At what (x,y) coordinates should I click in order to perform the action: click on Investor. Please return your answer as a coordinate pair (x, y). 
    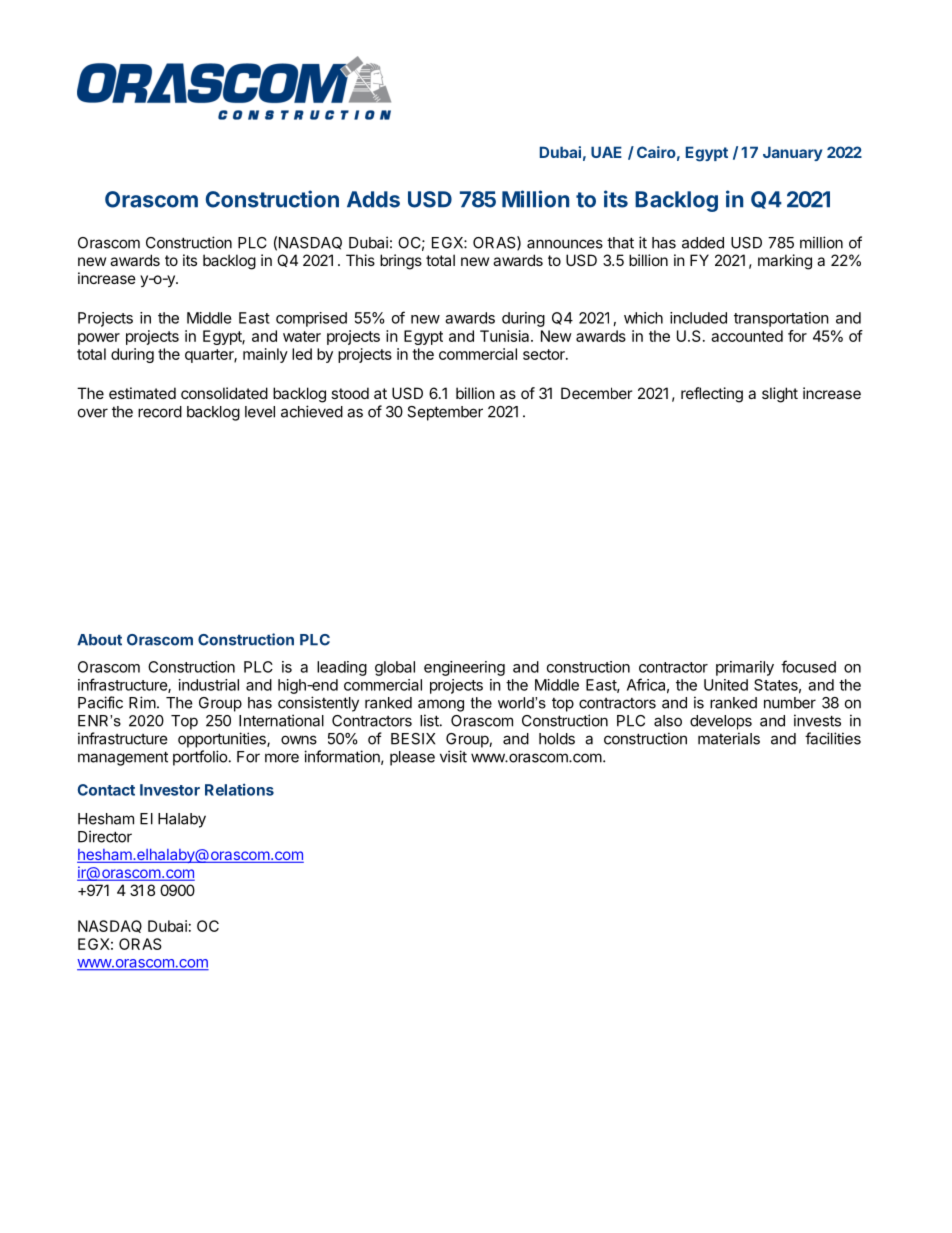
    Looking at the image, I should click on (170, 790).
